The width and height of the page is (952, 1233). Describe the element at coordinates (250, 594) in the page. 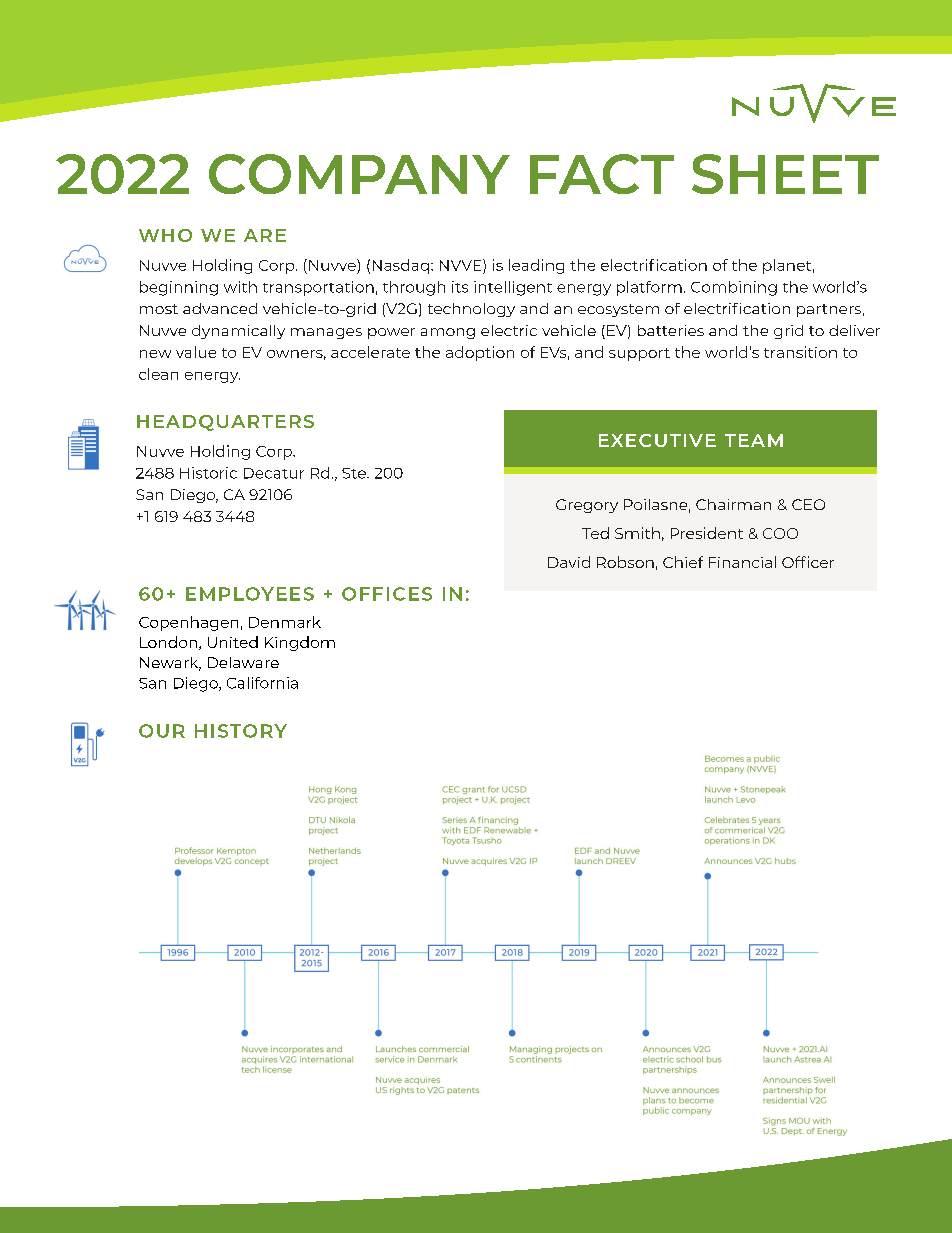

I see `EMPLOYEES` at that location.
